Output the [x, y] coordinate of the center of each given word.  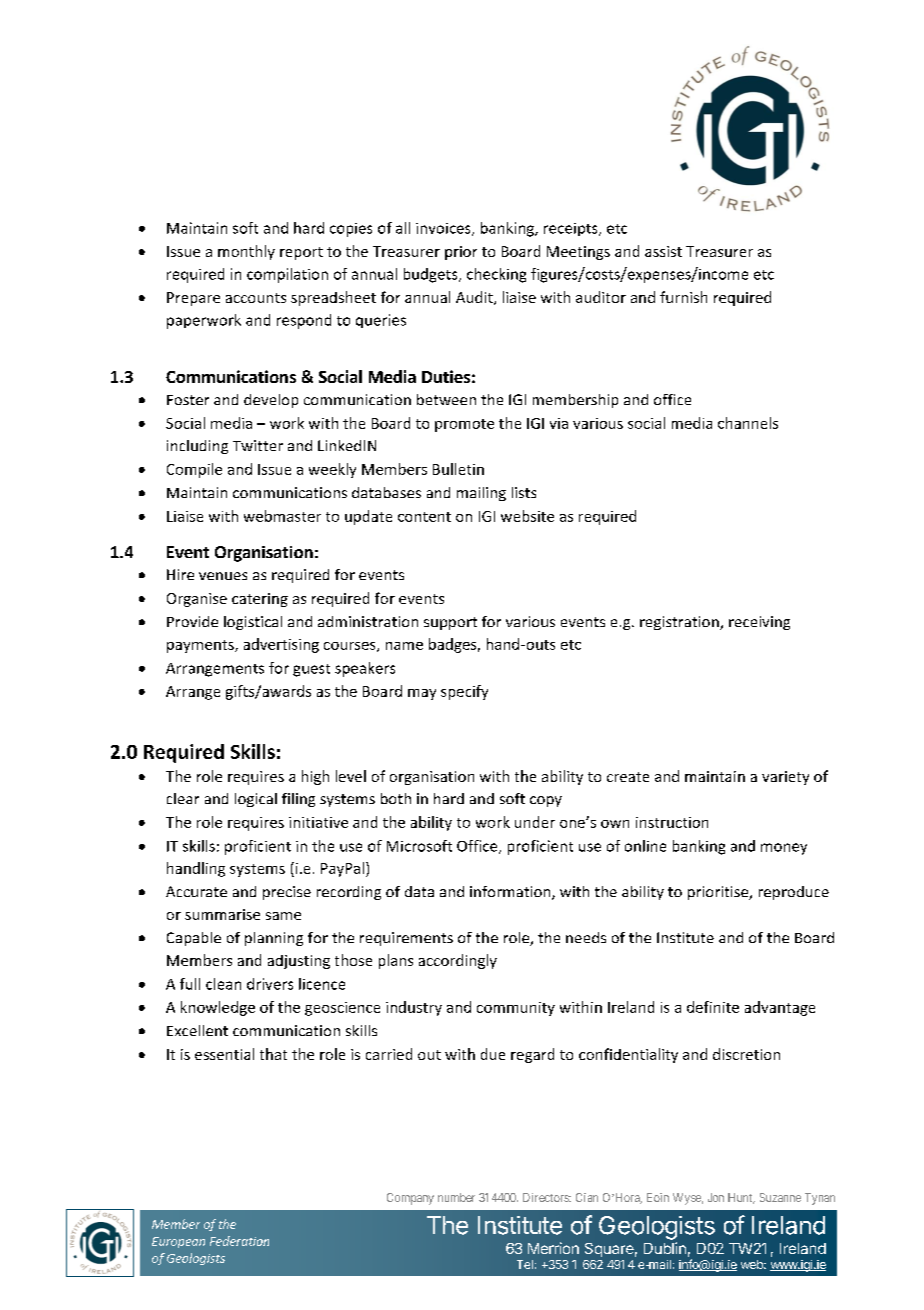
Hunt [741, 1198]
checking [496, 275]
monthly [246, 252]
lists [524, 492]
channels [748, 423]
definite [713, 1007]
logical [256, 800]
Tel [525, 1264]
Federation [239, 1241]
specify [464, 692]
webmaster [282, 516]
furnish [683, 297]
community [516, 1009]
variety [785, 778]
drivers [270, 984]
